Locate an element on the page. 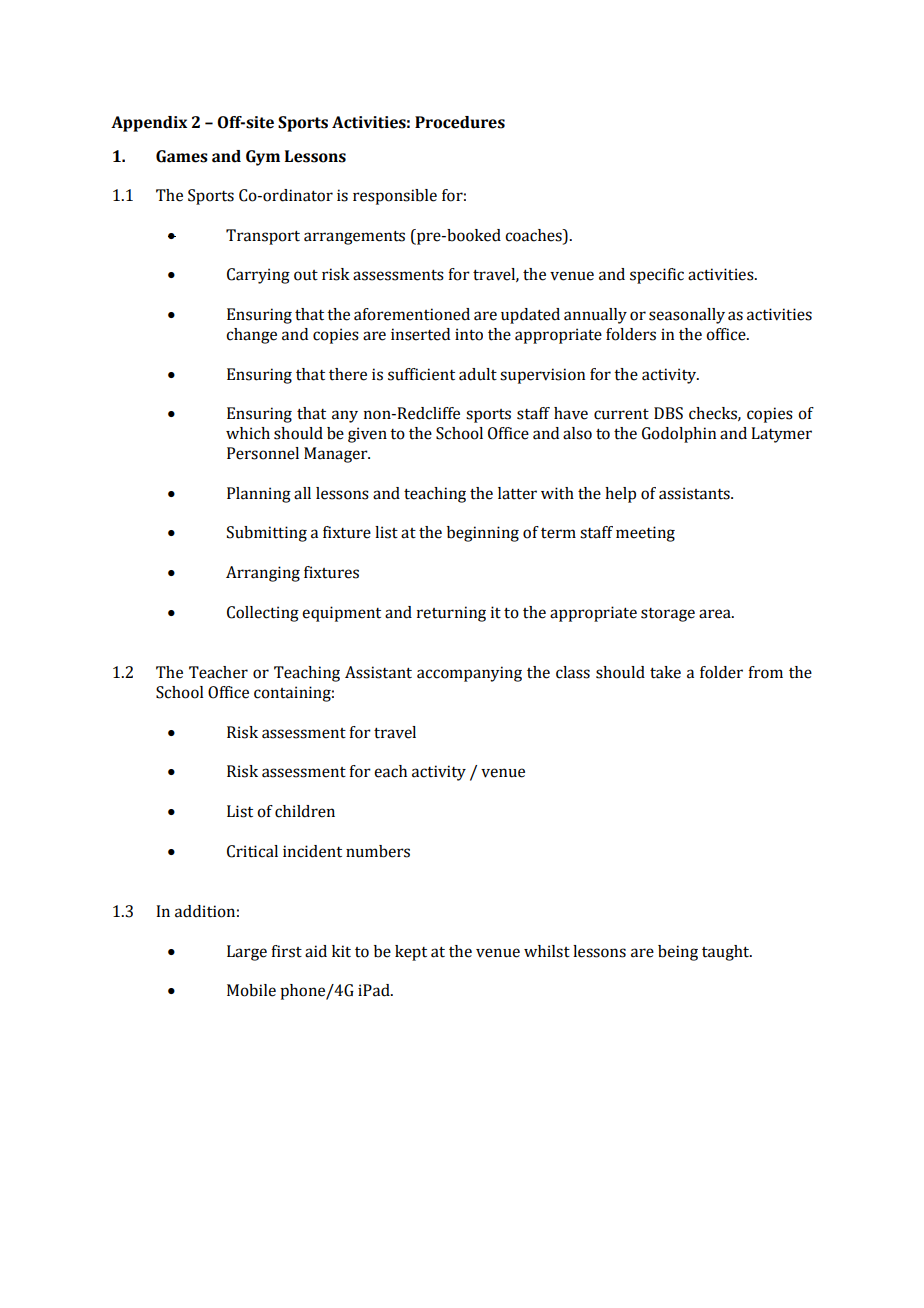 The height and width of the image is (1308, 924). specific is located at coordinates (657, 276).
